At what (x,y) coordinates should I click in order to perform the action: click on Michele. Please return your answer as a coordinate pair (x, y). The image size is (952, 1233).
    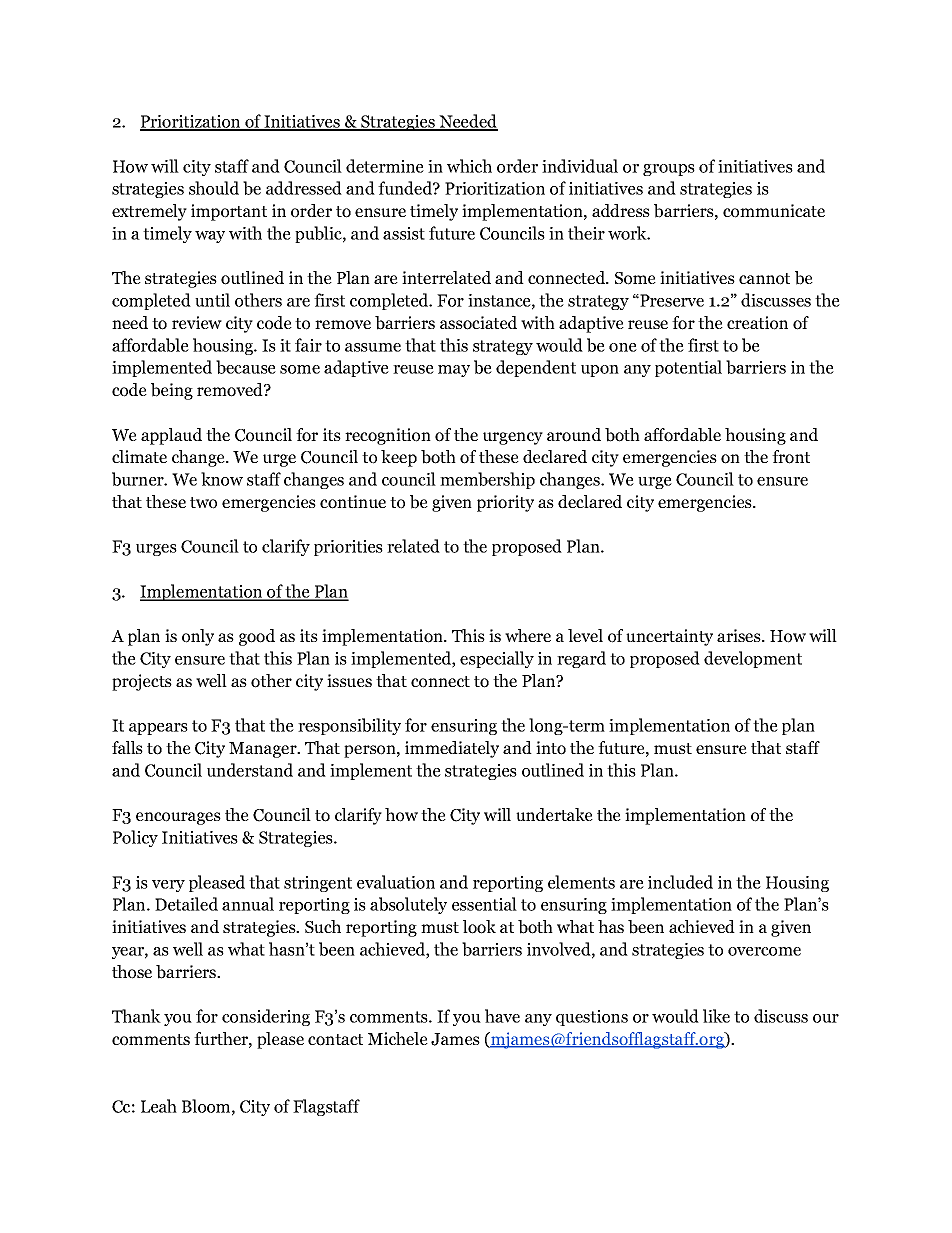
    Looking at the image, I should click on (398, 1038).
